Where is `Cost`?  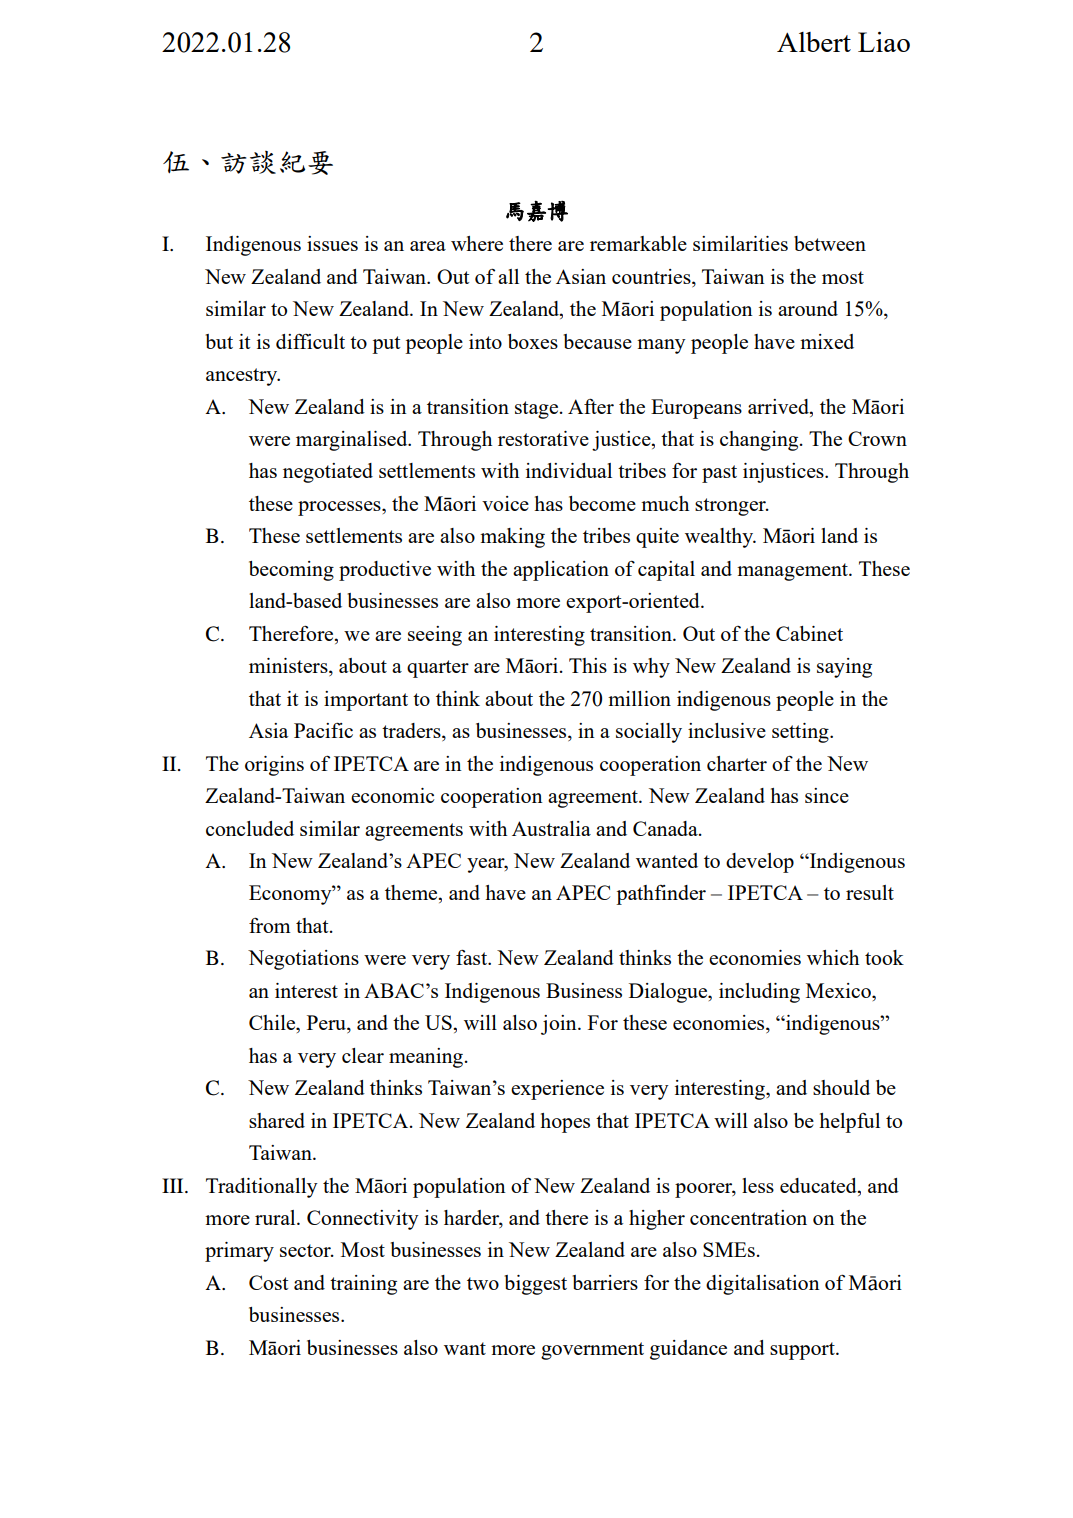 Cost is located at coordinates (268, 1282).
